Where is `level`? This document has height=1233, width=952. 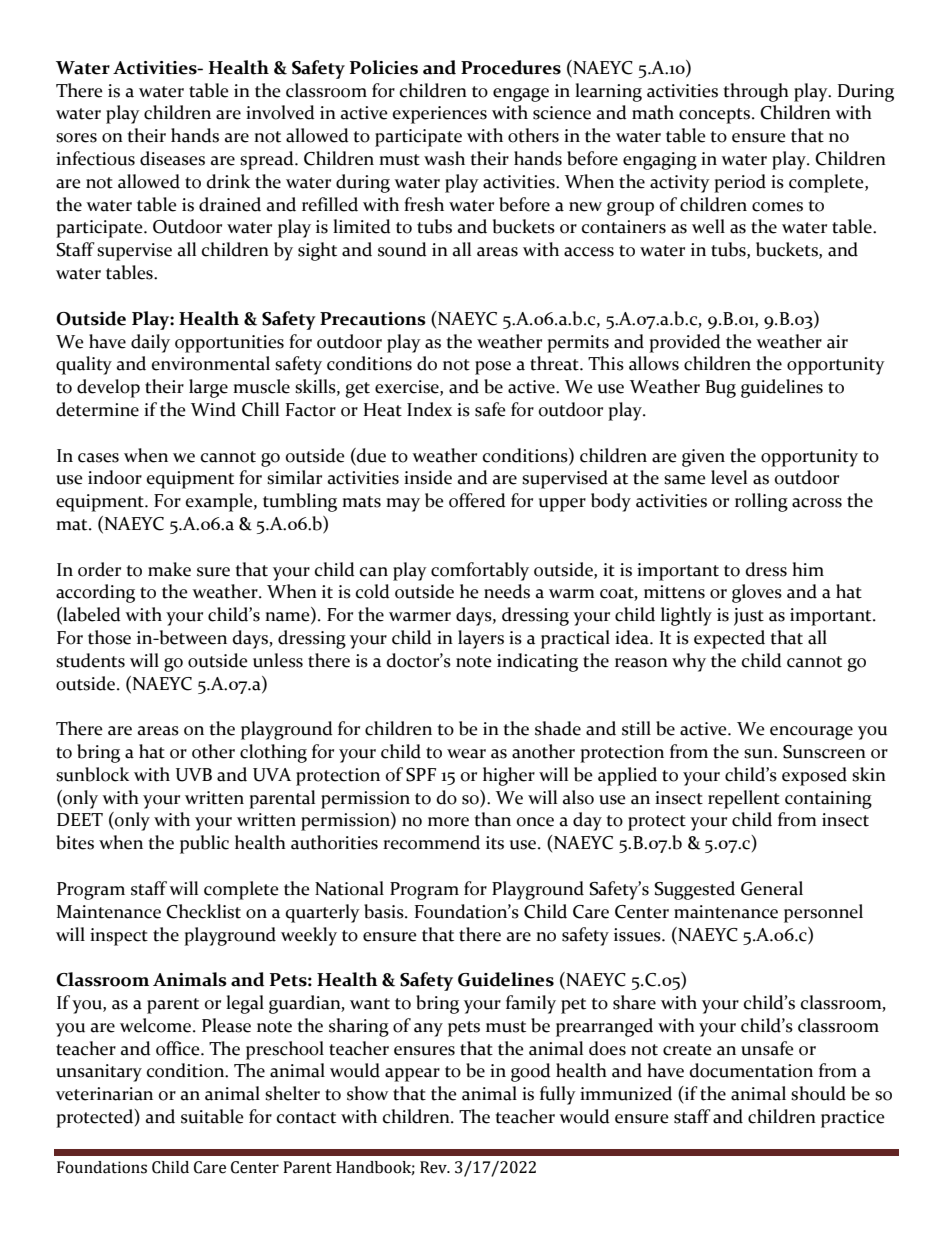 level is located at coordinates (729, 477).
